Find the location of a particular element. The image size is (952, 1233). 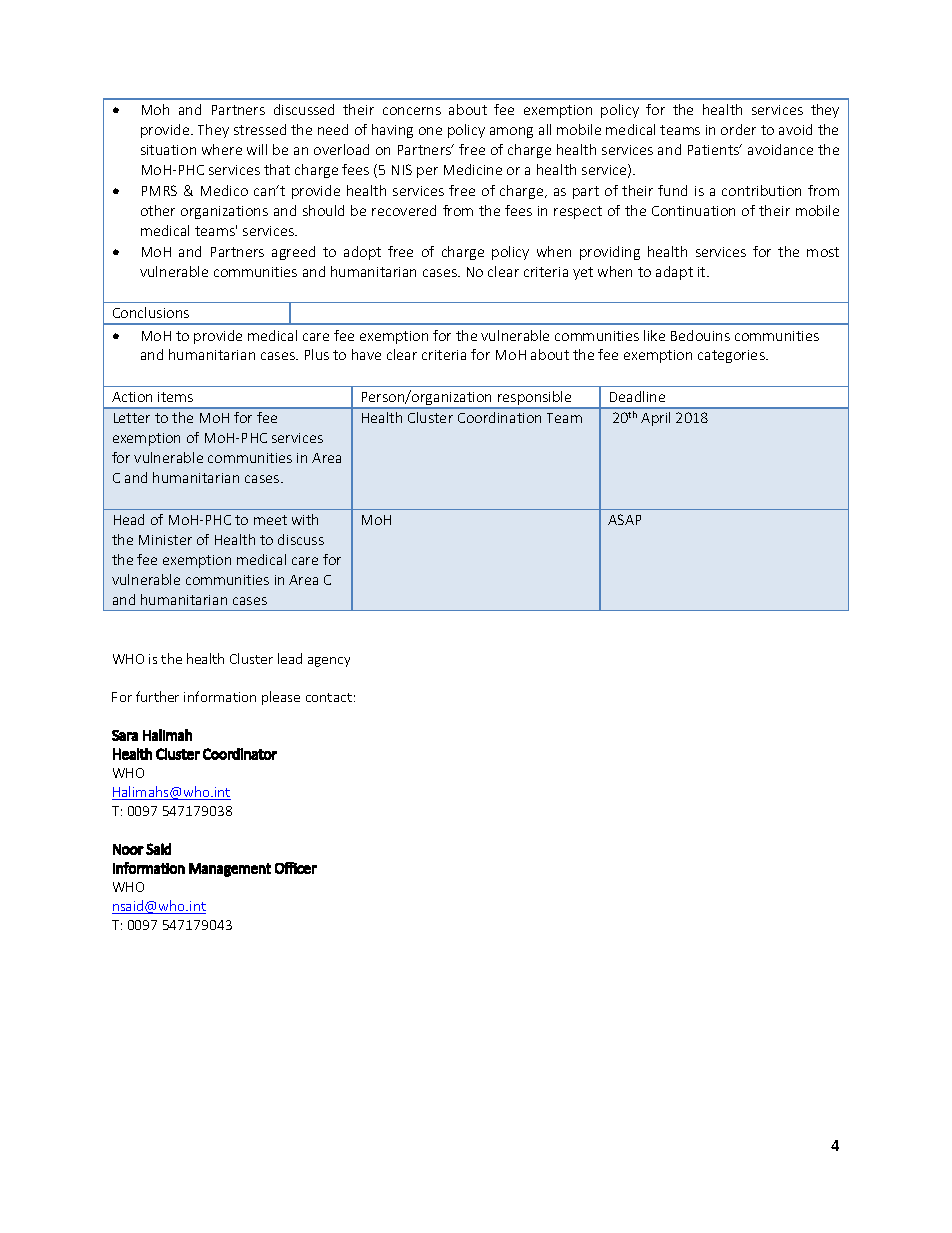

Management is located at coordinates (230, 870).
